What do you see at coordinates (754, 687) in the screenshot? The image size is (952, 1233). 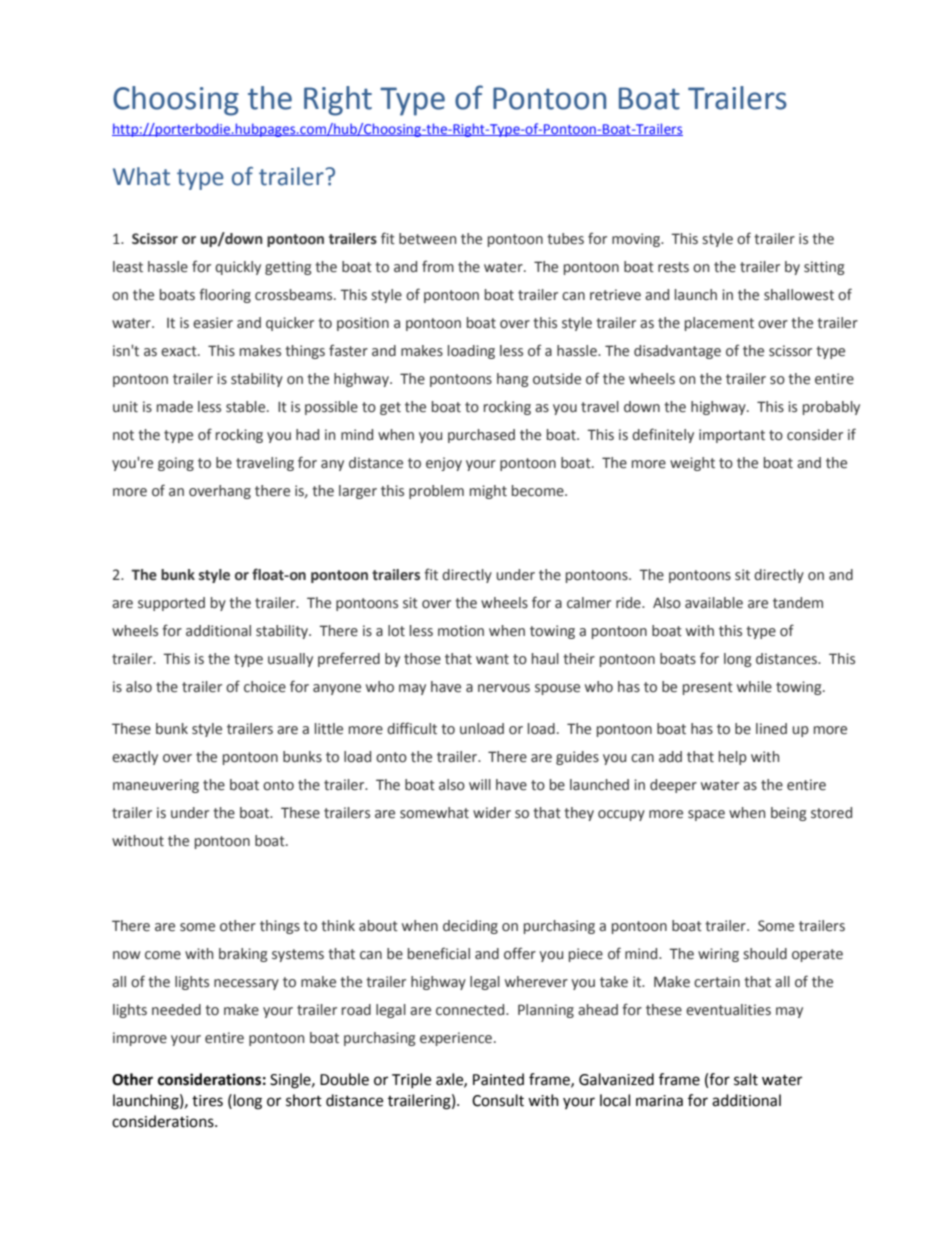 I see `while` at bounding box center [754, 687].
